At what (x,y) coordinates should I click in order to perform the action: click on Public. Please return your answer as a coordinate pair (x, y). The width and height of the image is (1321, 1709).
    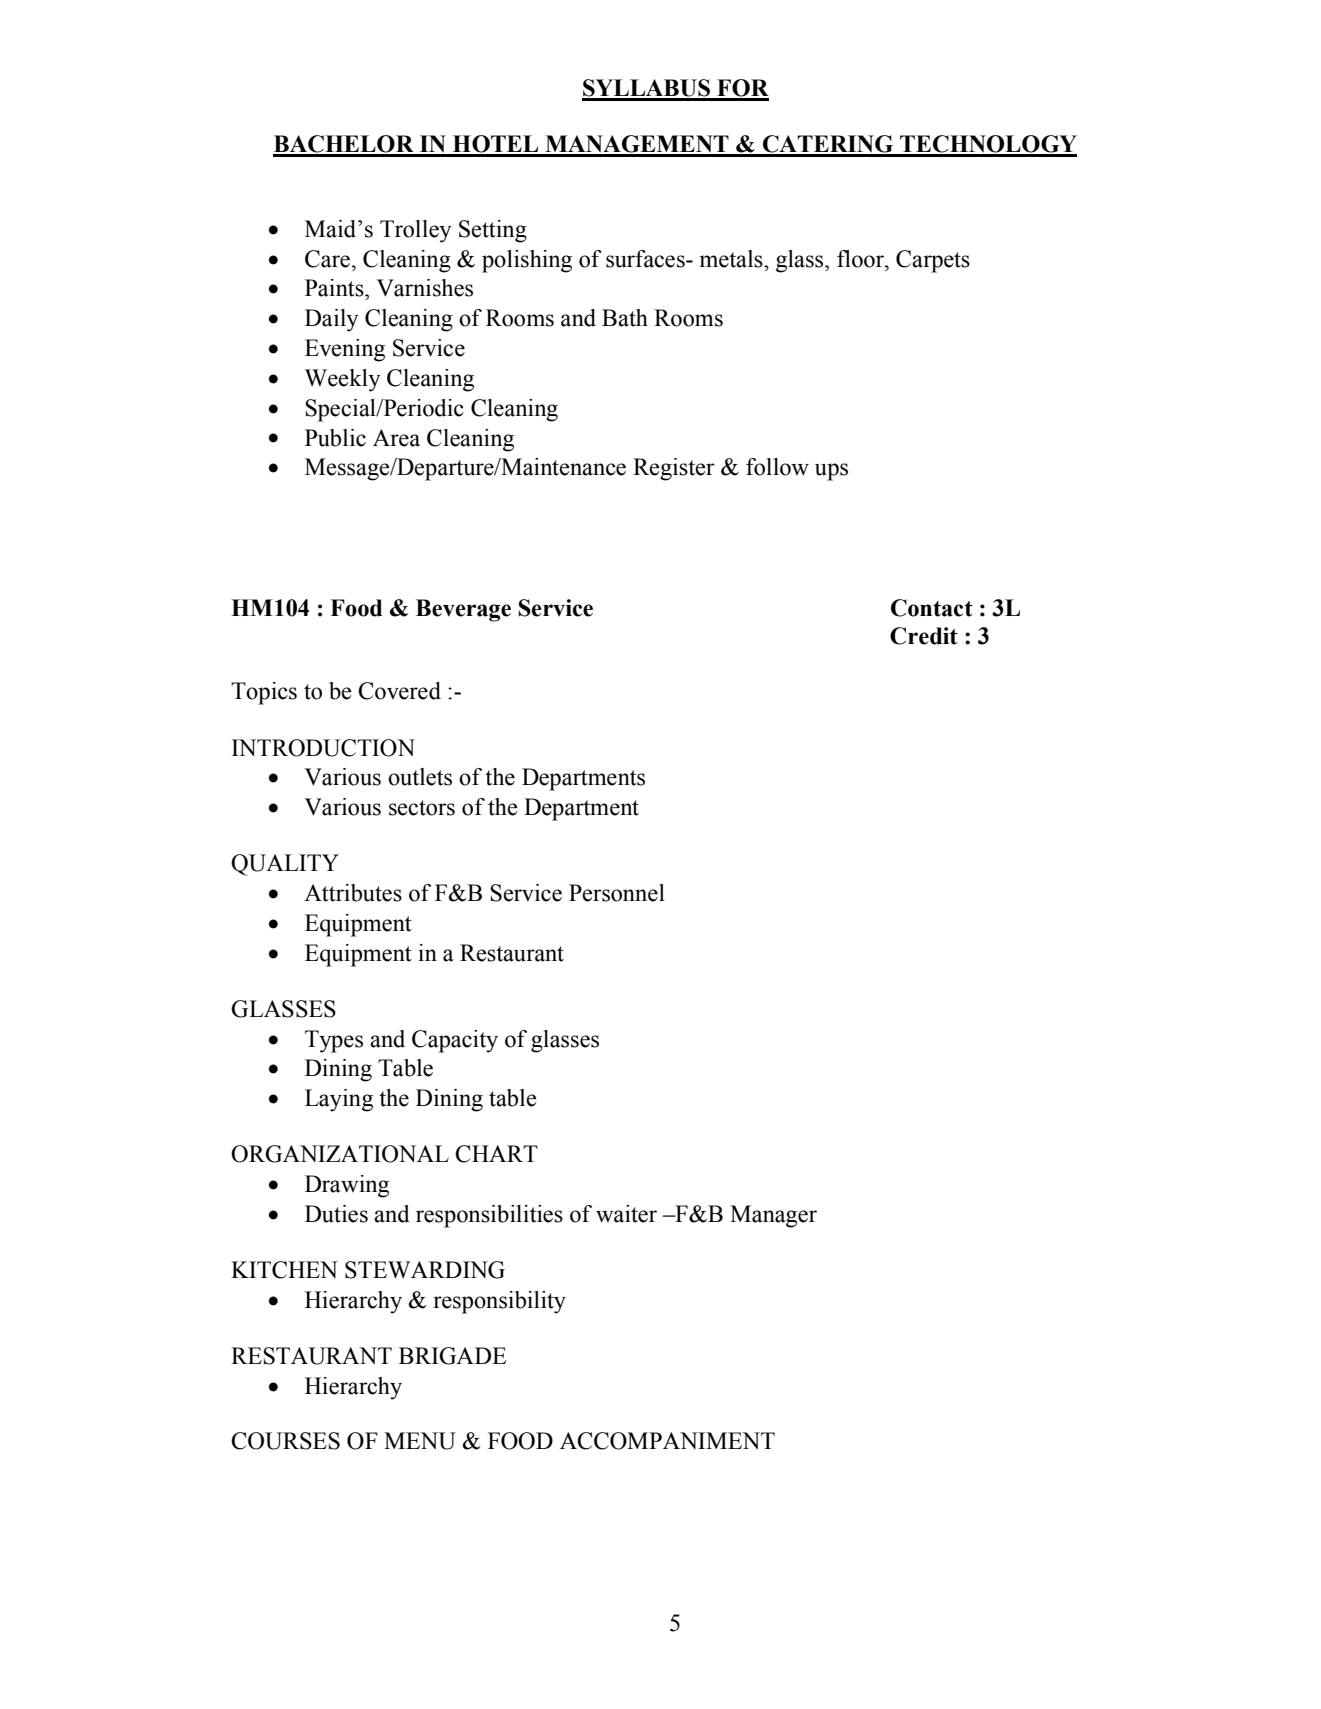
    Looking at the image, I should click on (335, 438).
